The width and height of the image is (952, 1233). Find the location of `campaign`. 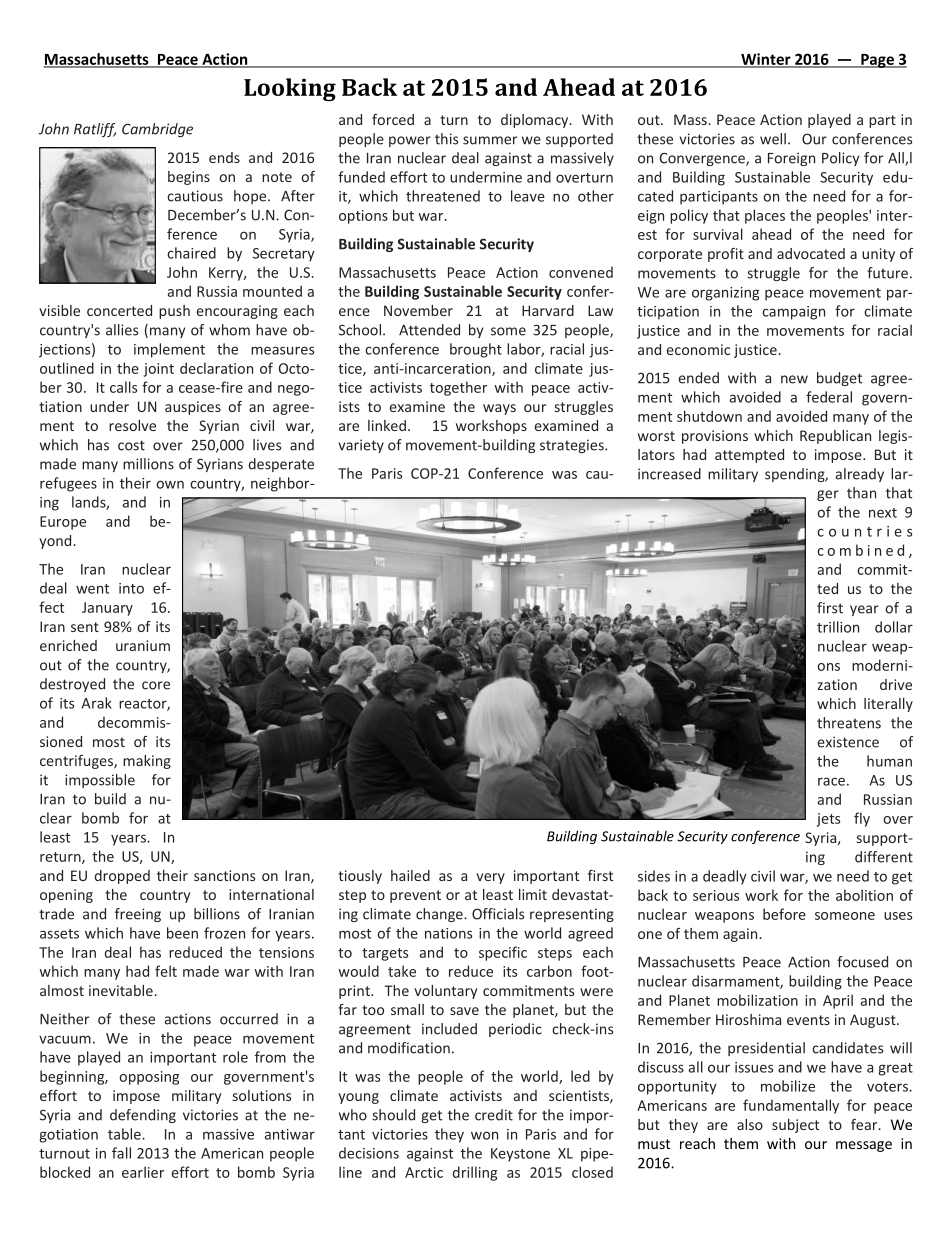

campaign is located at coordinates (793, 313).
